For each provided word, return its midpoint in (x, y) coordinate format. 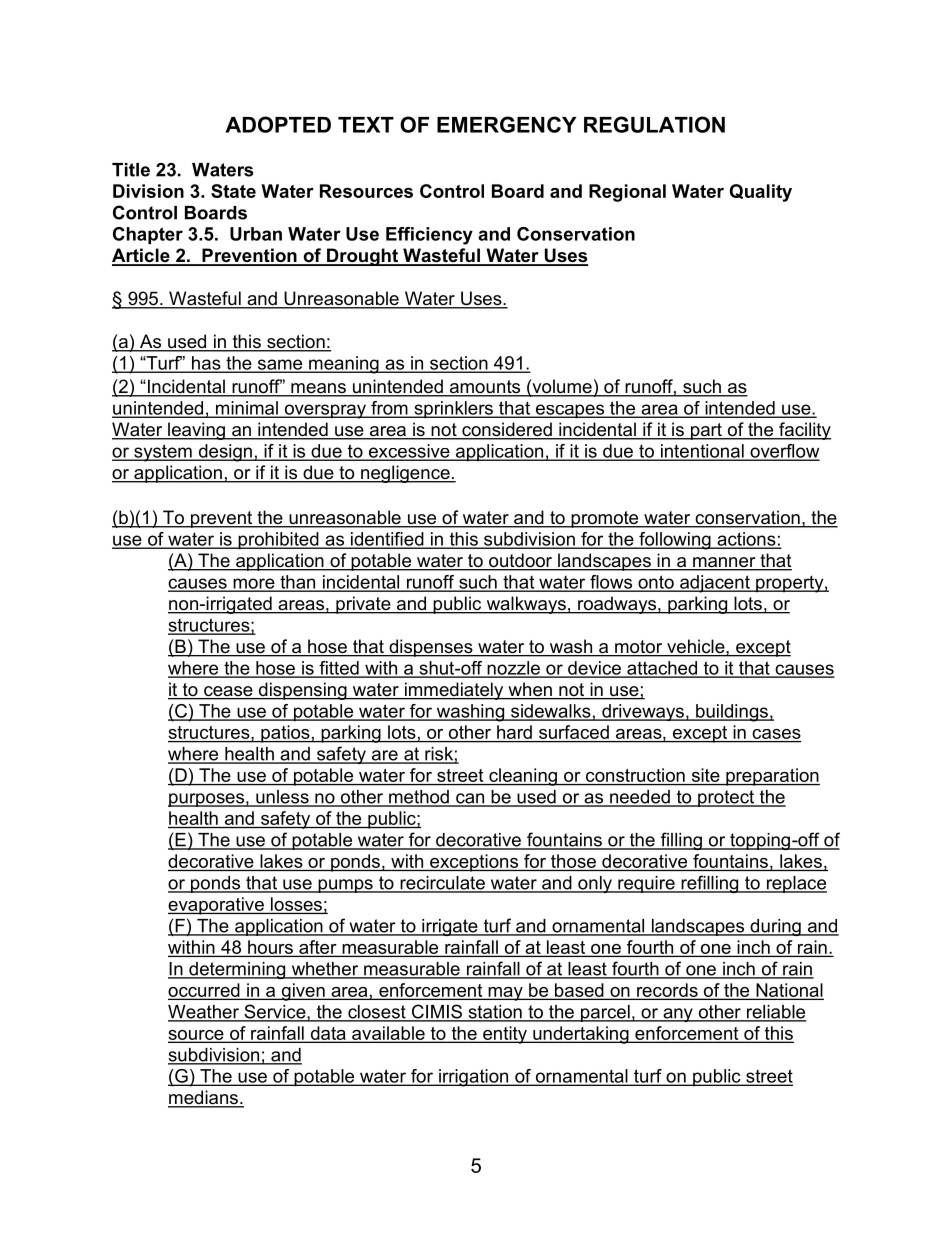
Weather (204, 1013)
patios (285, 734)
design (225, 453)
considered (507, 430)
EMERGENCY (506, 124)
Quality (761, 193)
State (233, 191)
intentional (702, 452)
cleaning (523, 777)
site (705, 776)
